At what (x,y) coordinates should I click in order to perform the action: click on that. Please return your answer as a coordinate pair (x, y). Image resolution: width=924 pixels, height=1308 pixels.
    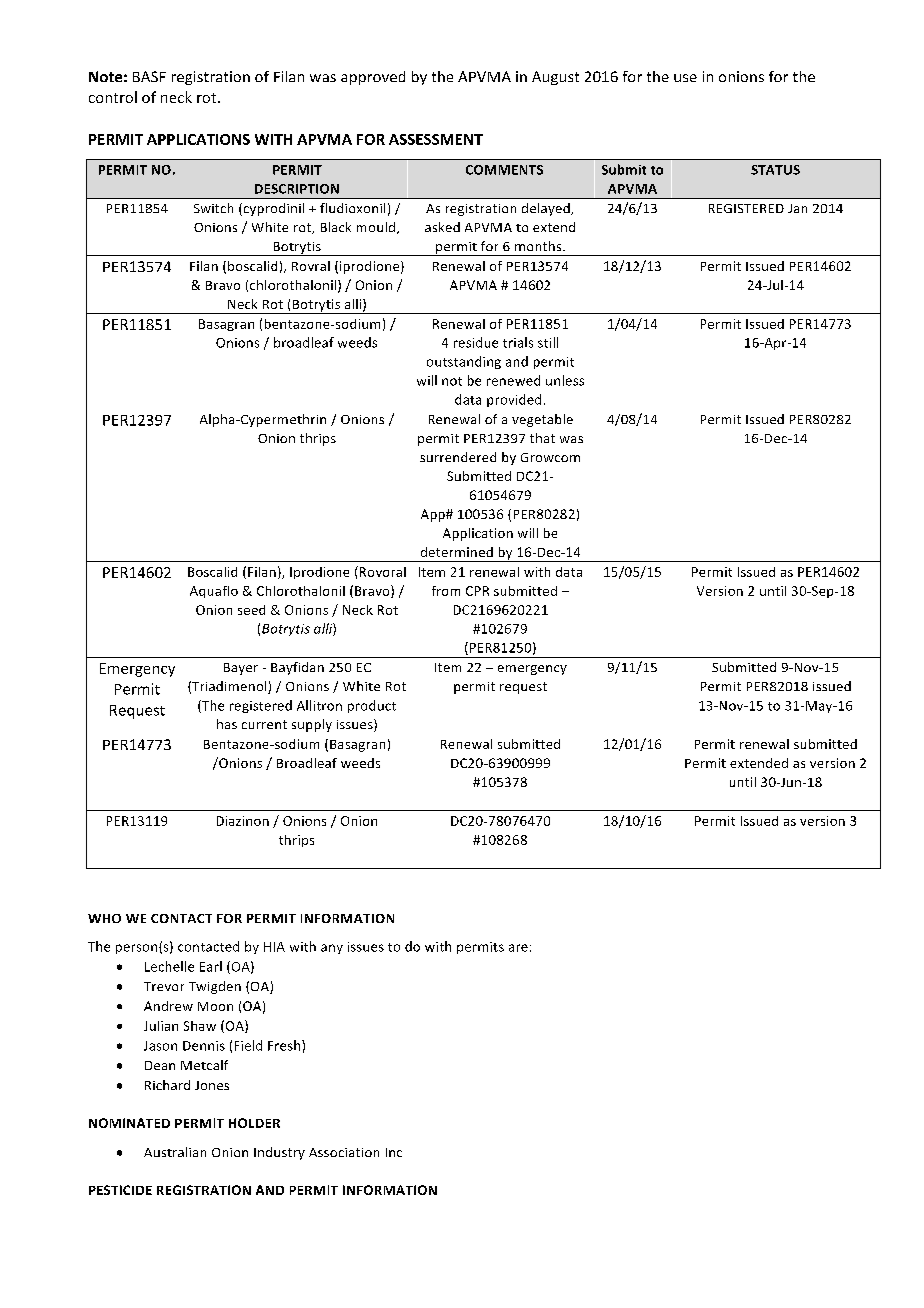
    Looking at the image, I should click on (542, 438).
